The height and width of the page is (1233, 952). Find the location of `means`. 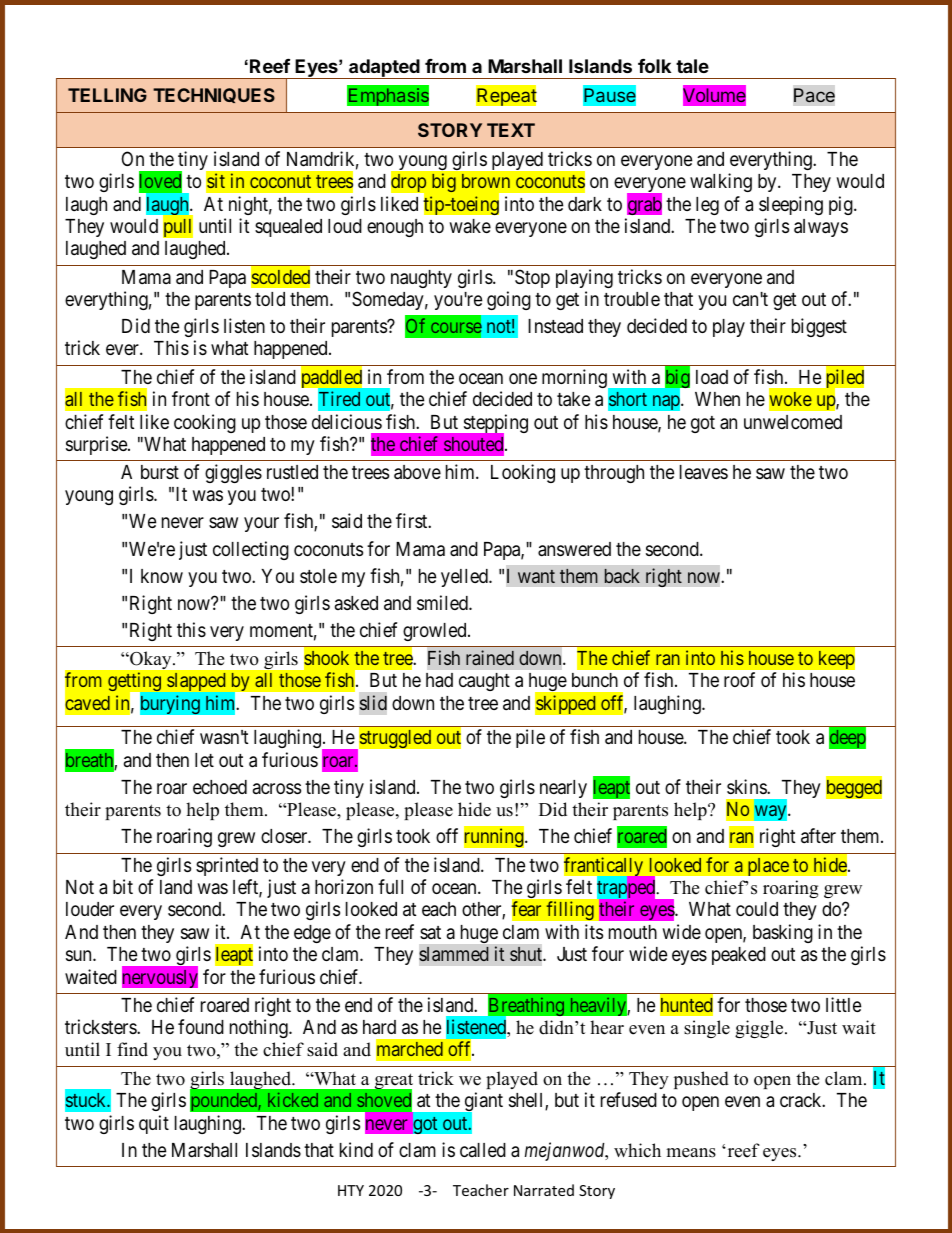

means is located at coordinates (691, 1153).
